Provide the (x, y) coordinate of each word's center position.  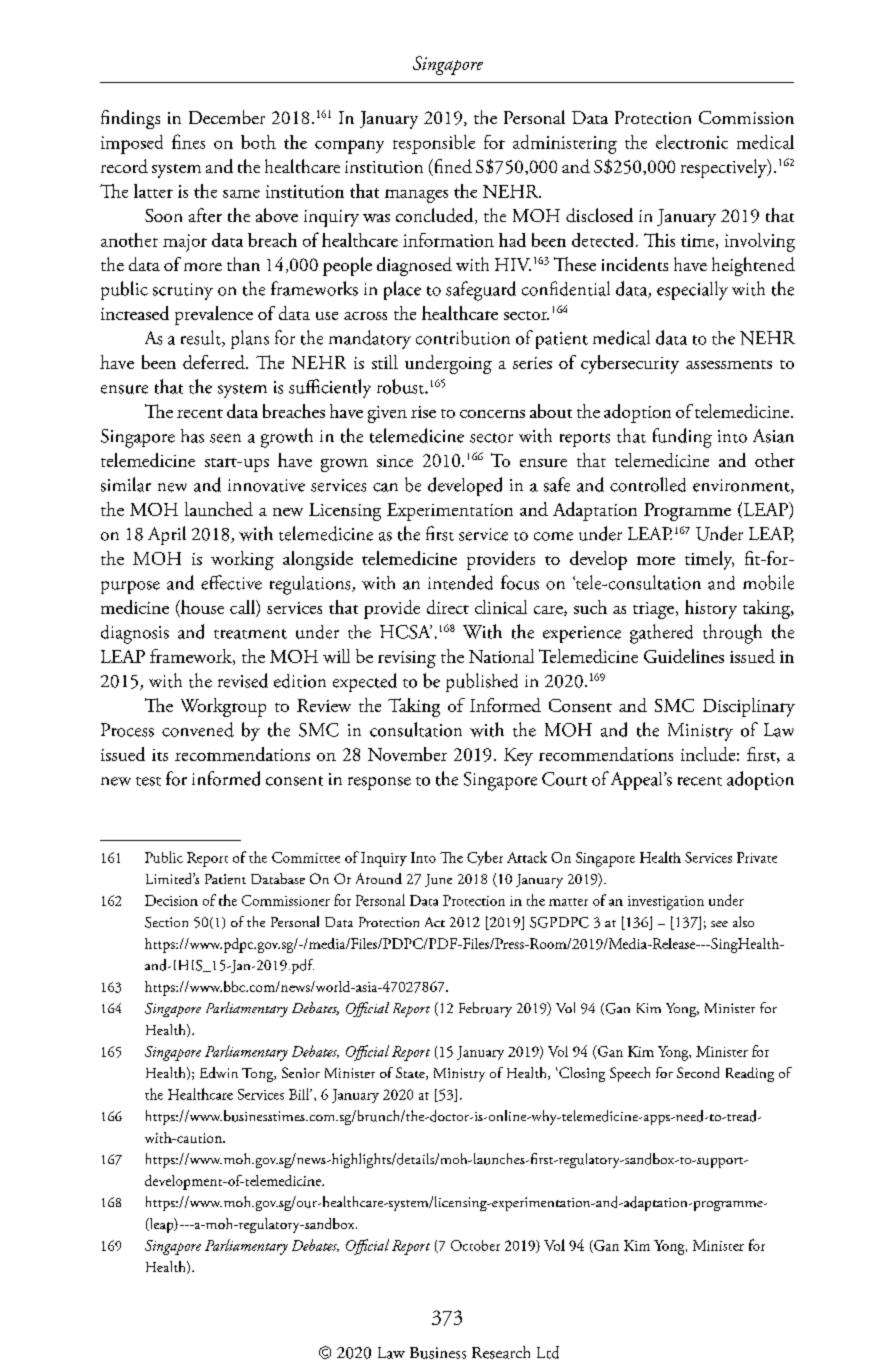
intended (460, 582)
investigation (666, 903)
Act (435, 922)
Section (166, 922)
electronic (692, 142)
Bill (300, 1094)
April (167, 535)
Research (501, 1352)
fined (451, 167)
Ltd (548, 1352)
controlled (648, 484)
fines (188, 141)
